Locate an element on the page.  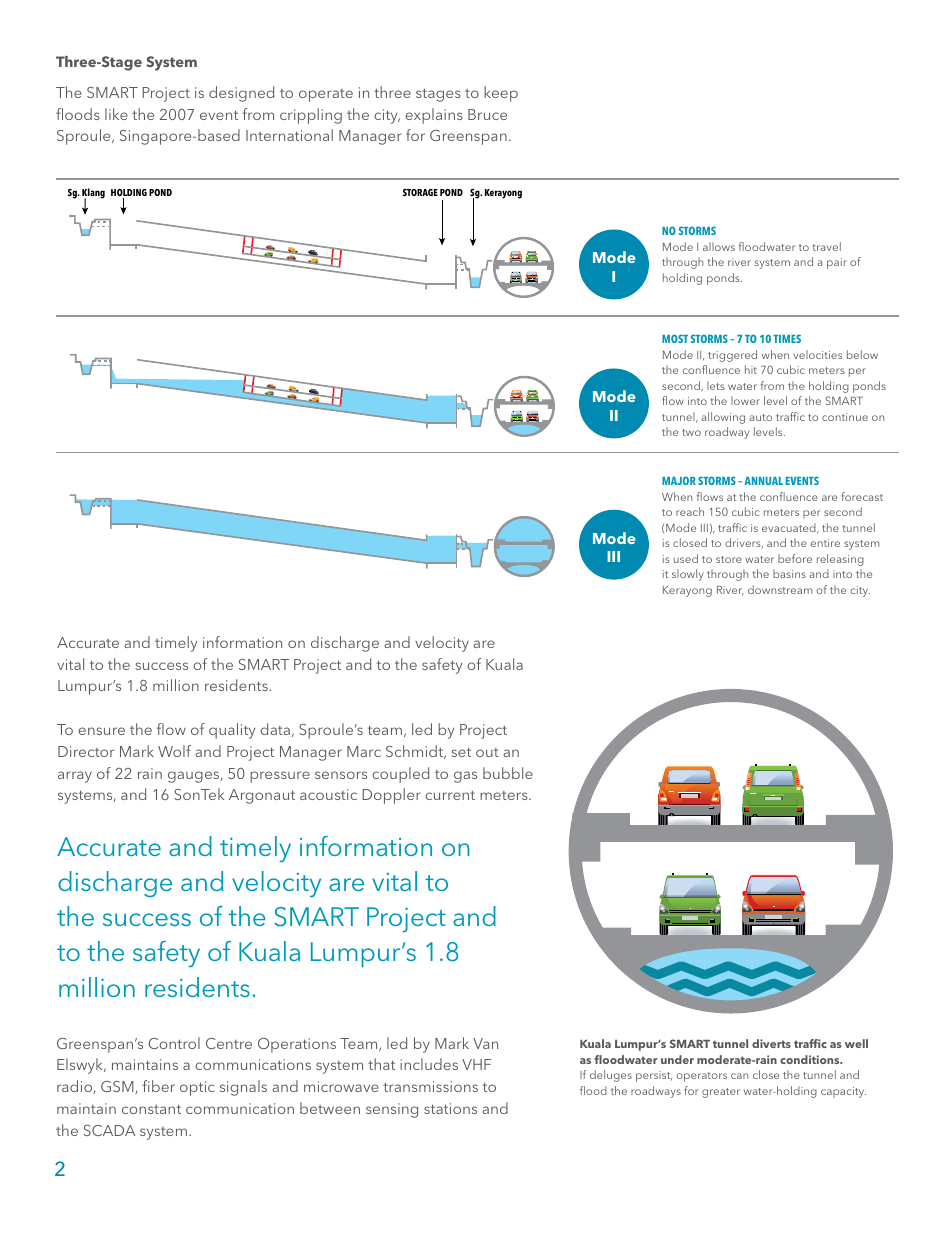
Bruce is located at coordinates (487, 114).
